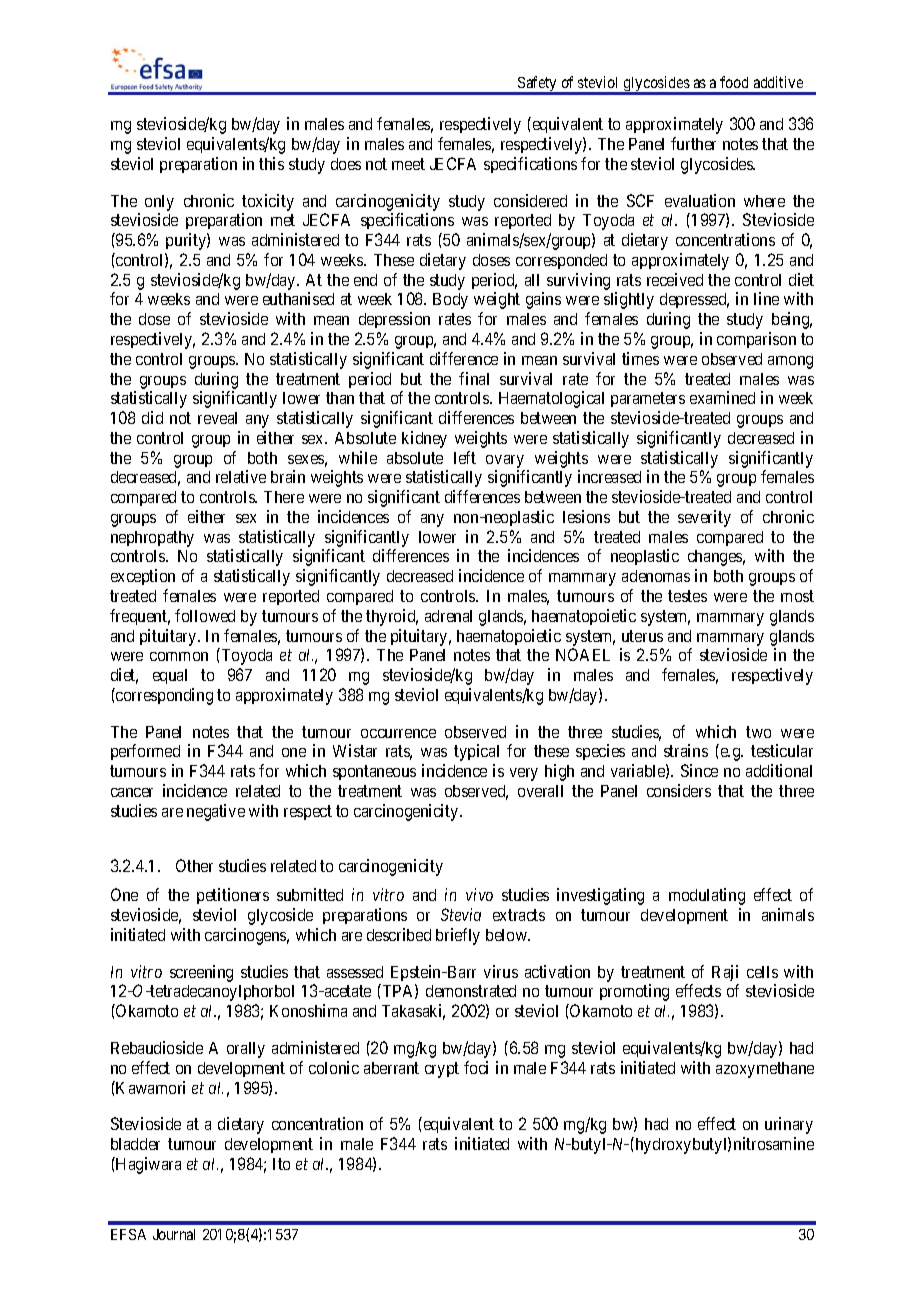 This image has height=1308, width=924. I want to click on negative, so click(216, 812).
